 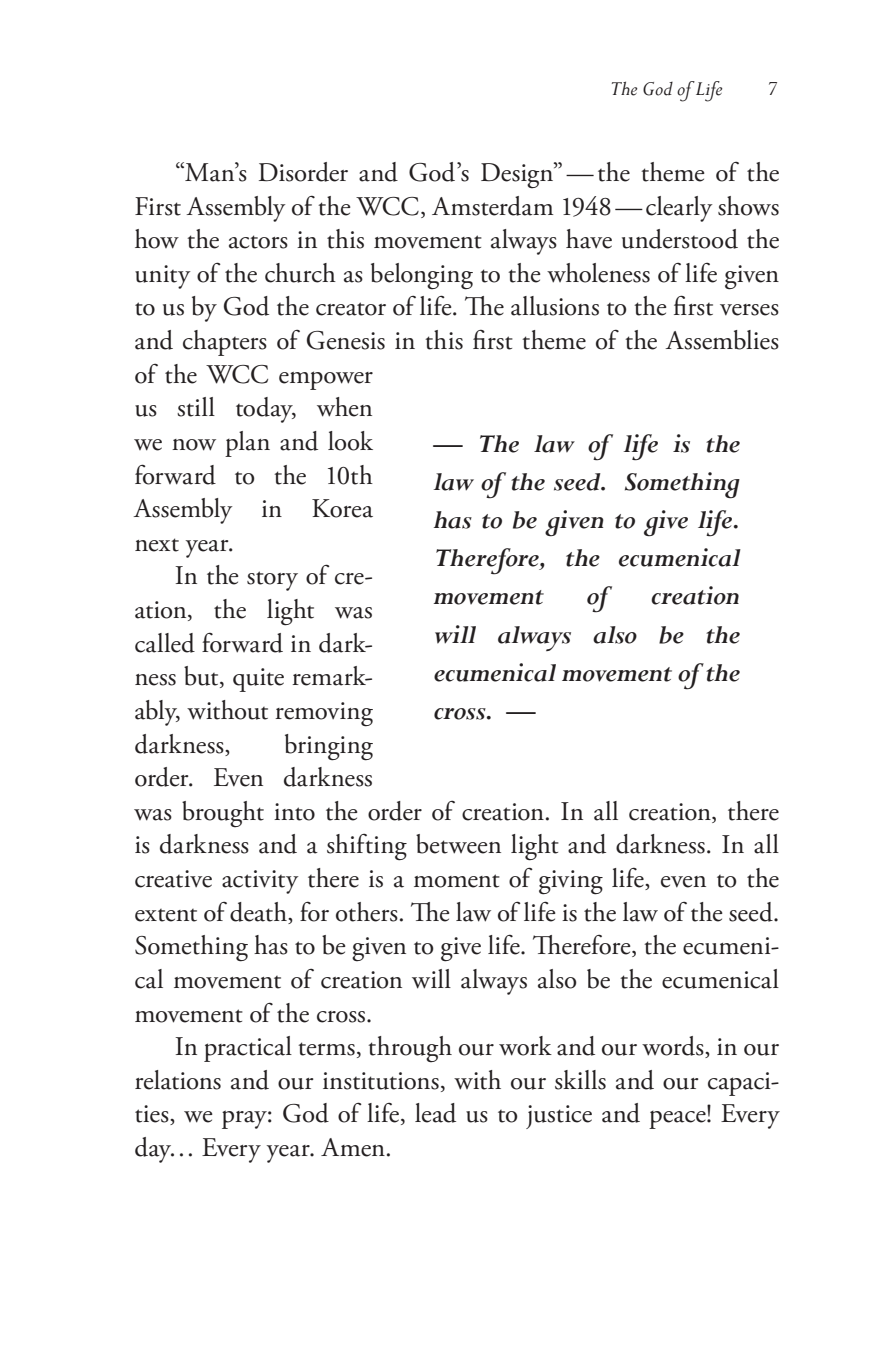 What do you see at coordinates (458, 844) in the document?
I see `between` at bounding box center [458, 844].
